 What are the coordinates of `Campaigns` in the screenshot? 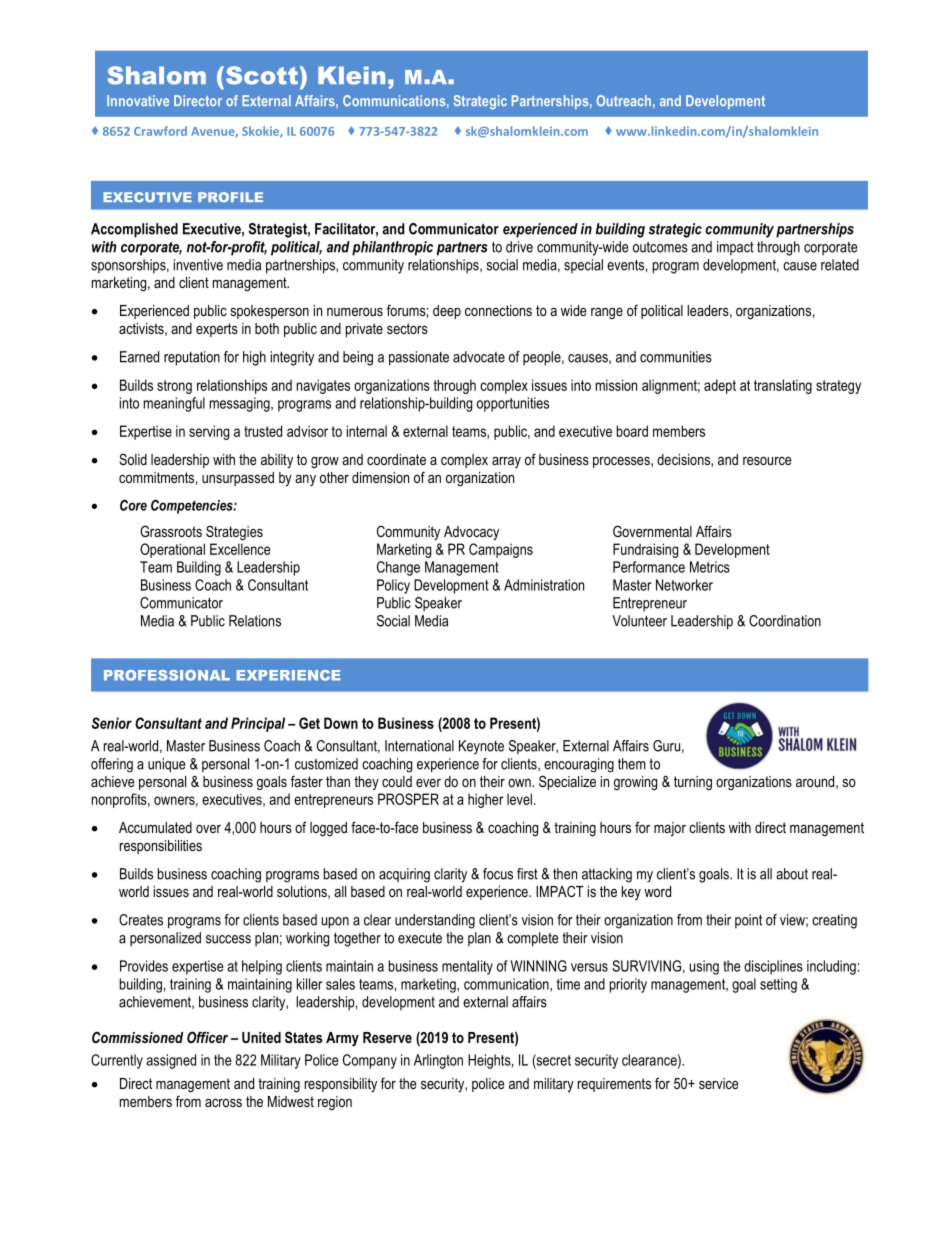 It's located at (501, 550).
